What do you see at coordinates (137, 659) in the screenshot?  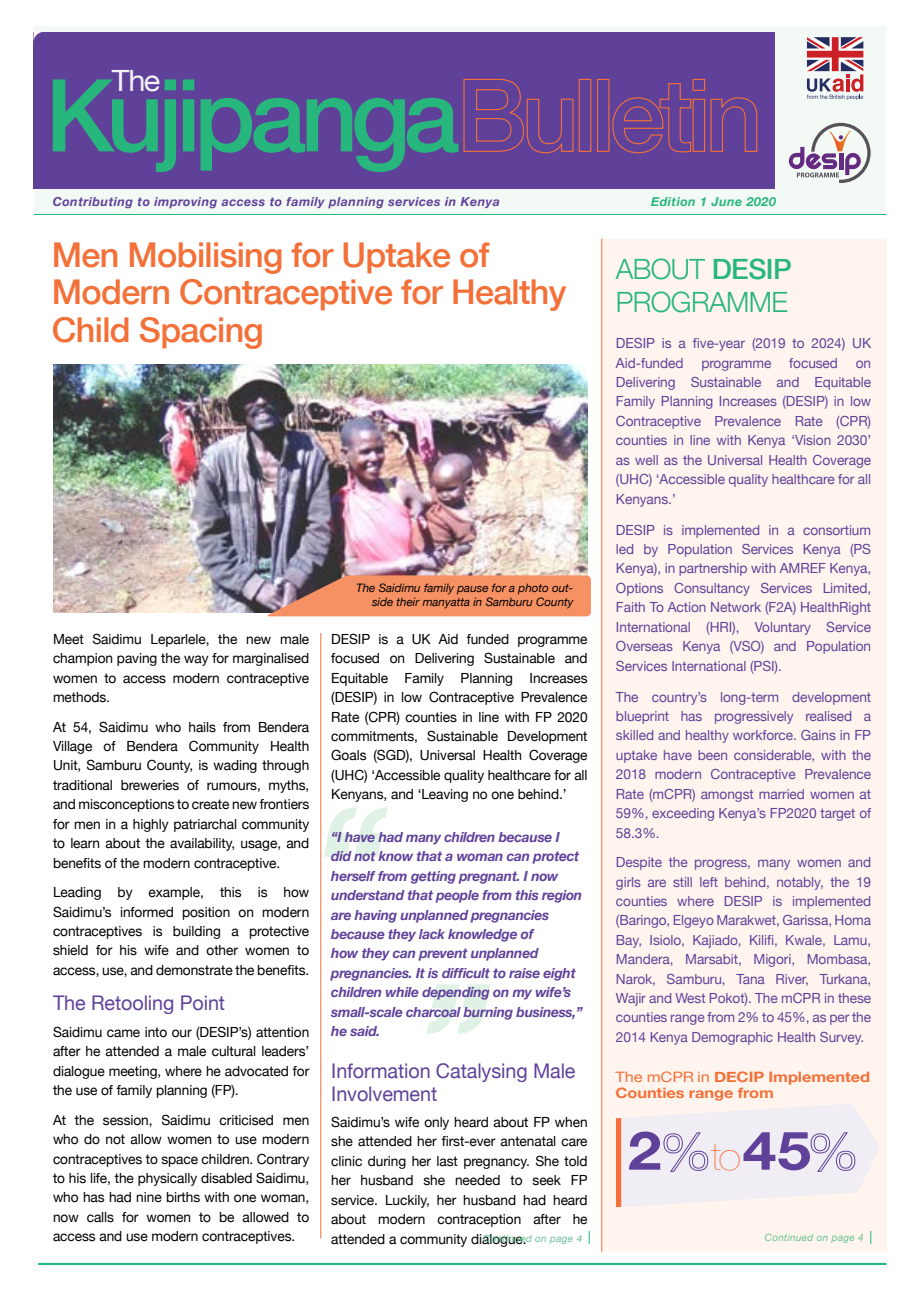 I see `paving` at bounding box center [137, 659].
